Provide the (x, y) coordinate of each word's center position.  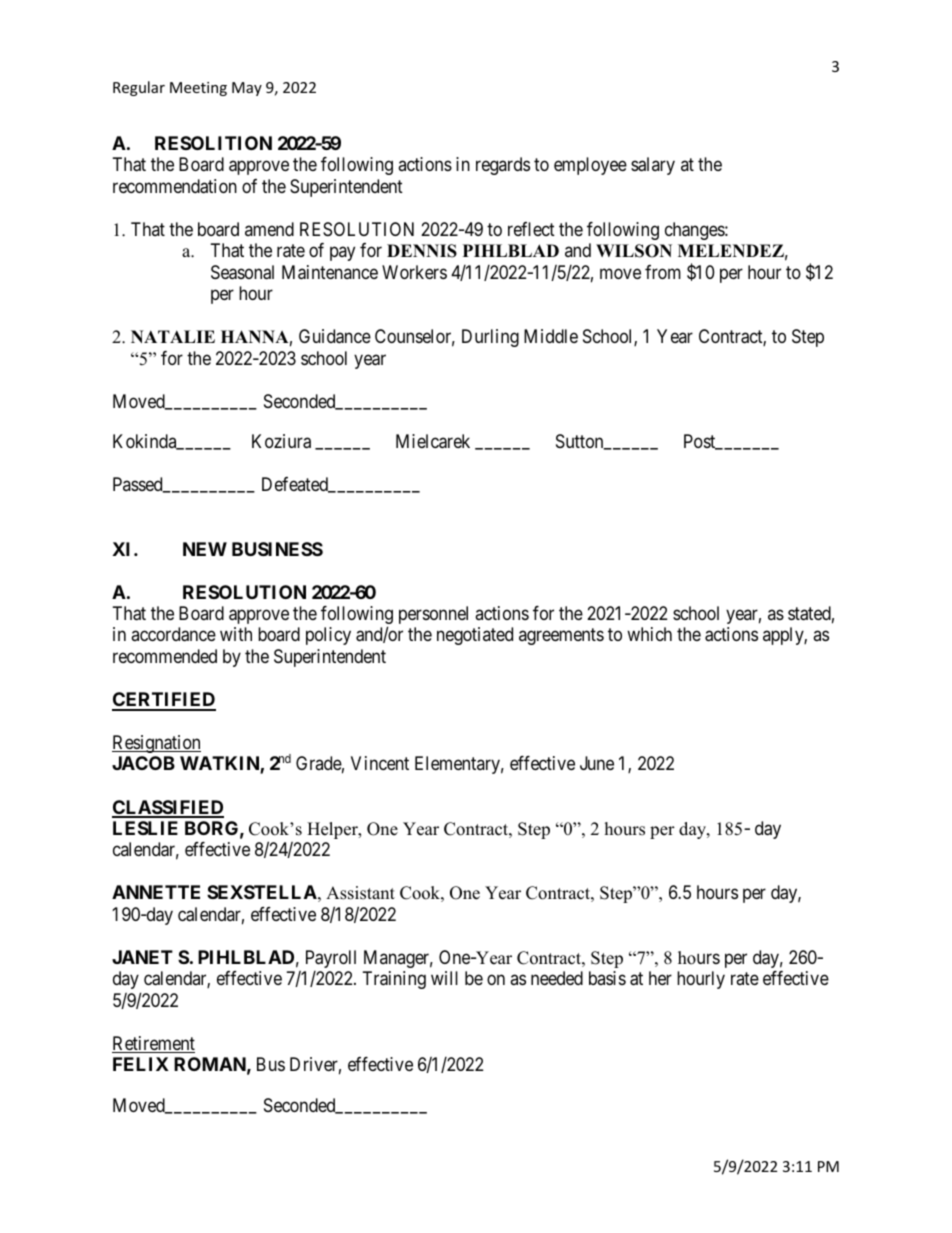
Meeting (198, 89)
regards (503, 166)
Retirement (153, 1044)
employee (590, 166)
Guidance (335, 336)
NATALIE (173, 336)
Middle (551, 336)
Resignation (156, 744)
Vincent (380, 763)
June (597, 763)
